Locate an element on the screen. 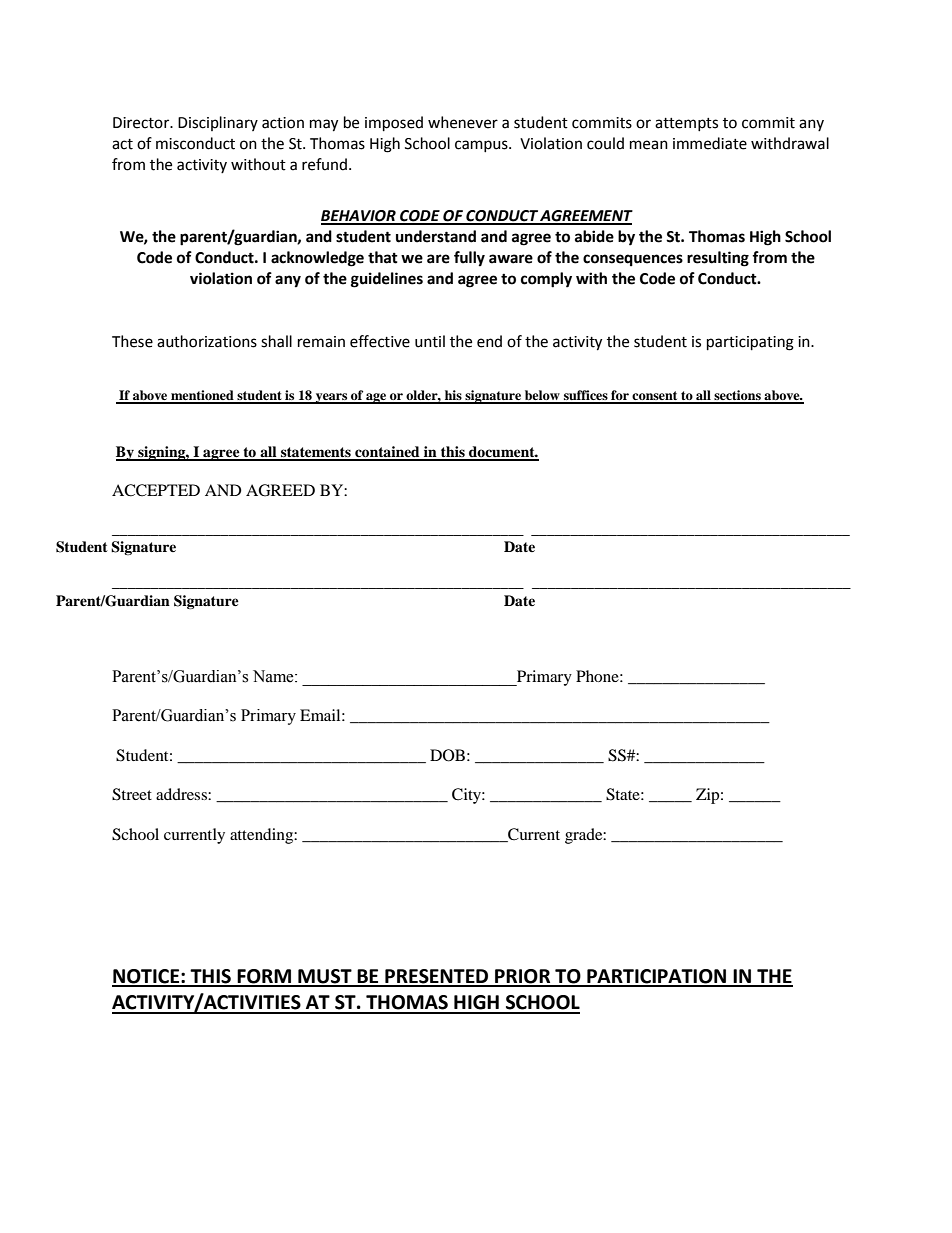  PRESENTED is located at coordinates (437, 977).
